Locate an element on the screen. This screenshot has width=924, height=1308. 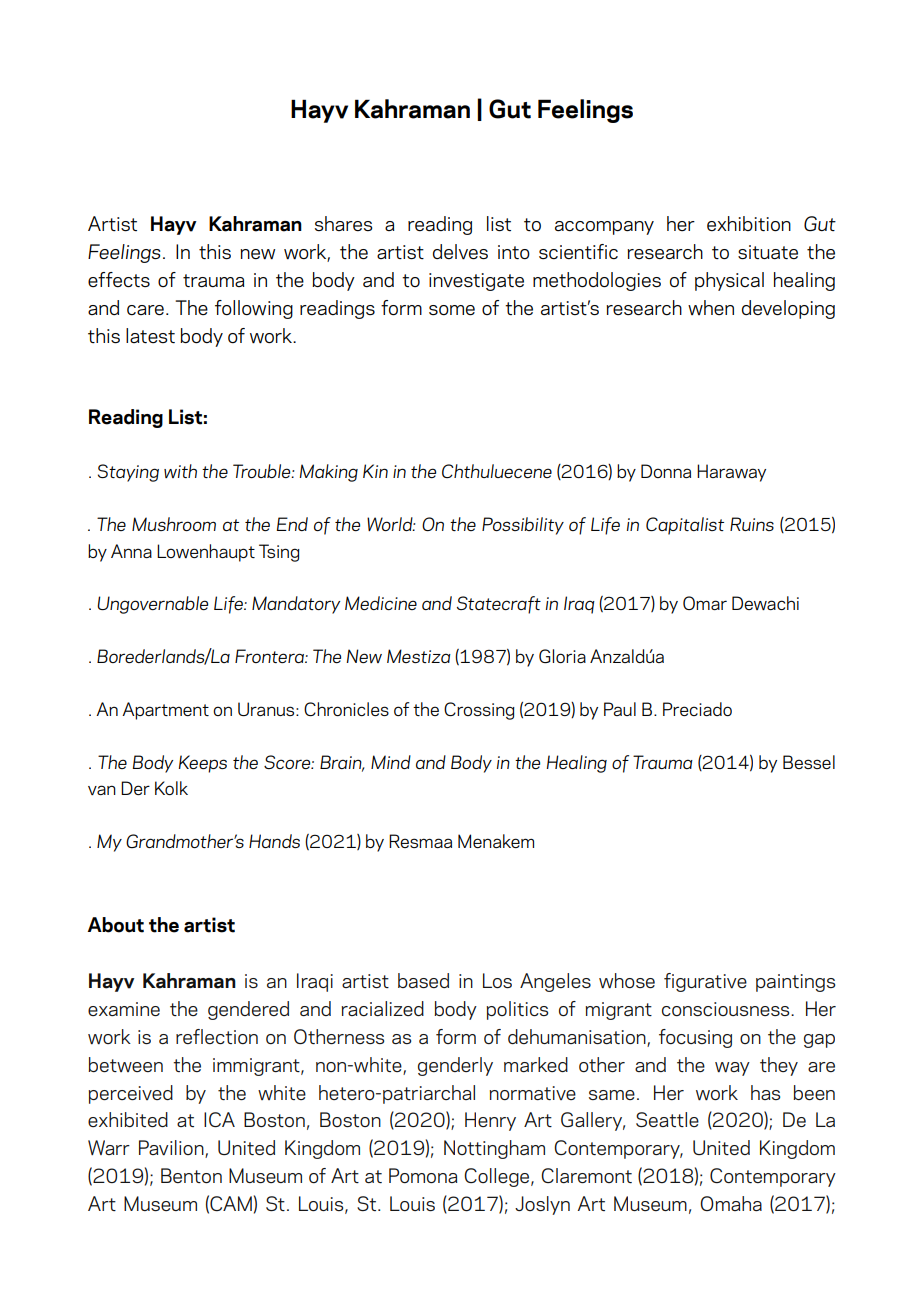
delves is located at coordinates (460, 252).
